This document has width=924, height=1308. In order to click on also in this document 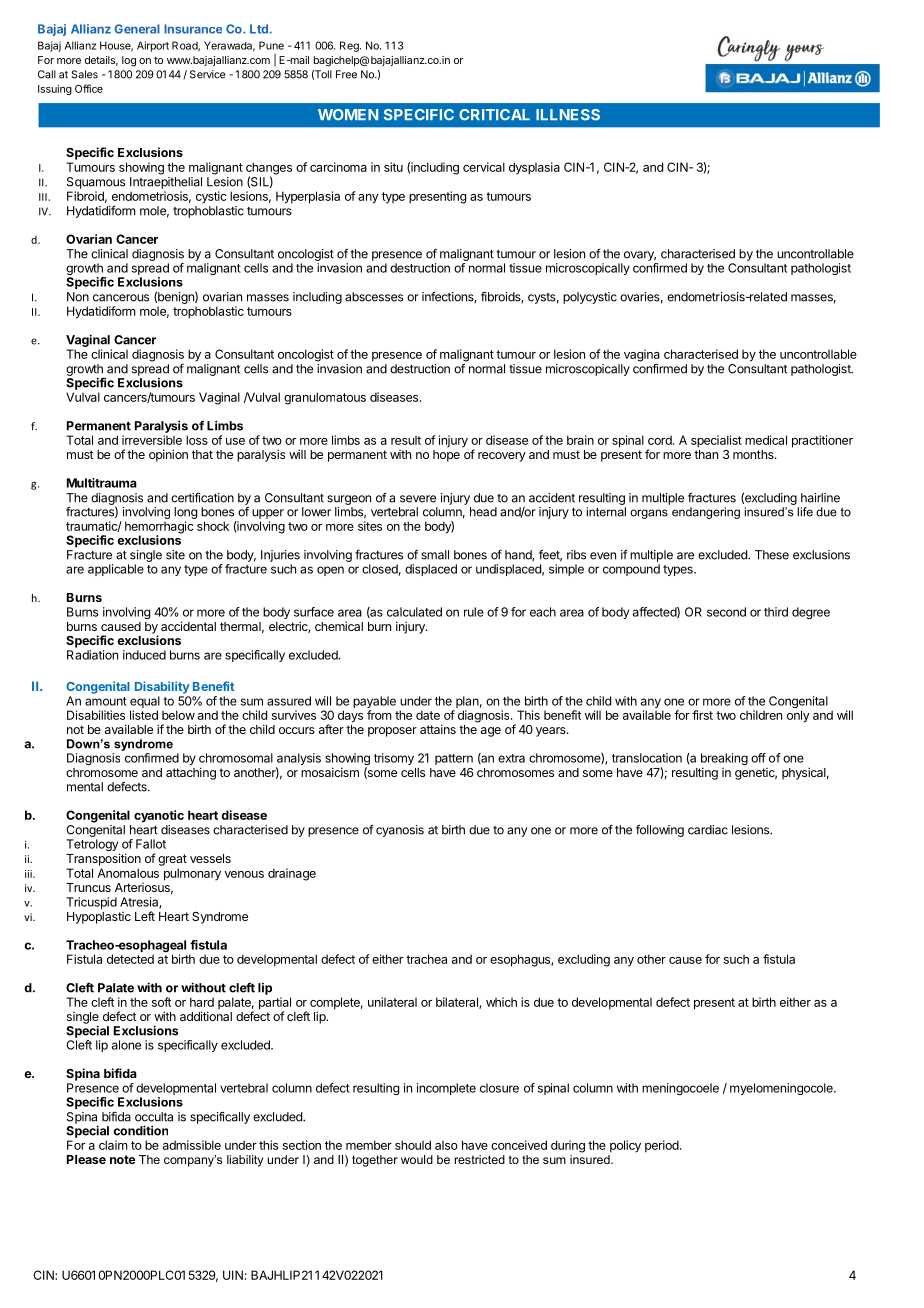, I will do `click(446, 1145)`.
